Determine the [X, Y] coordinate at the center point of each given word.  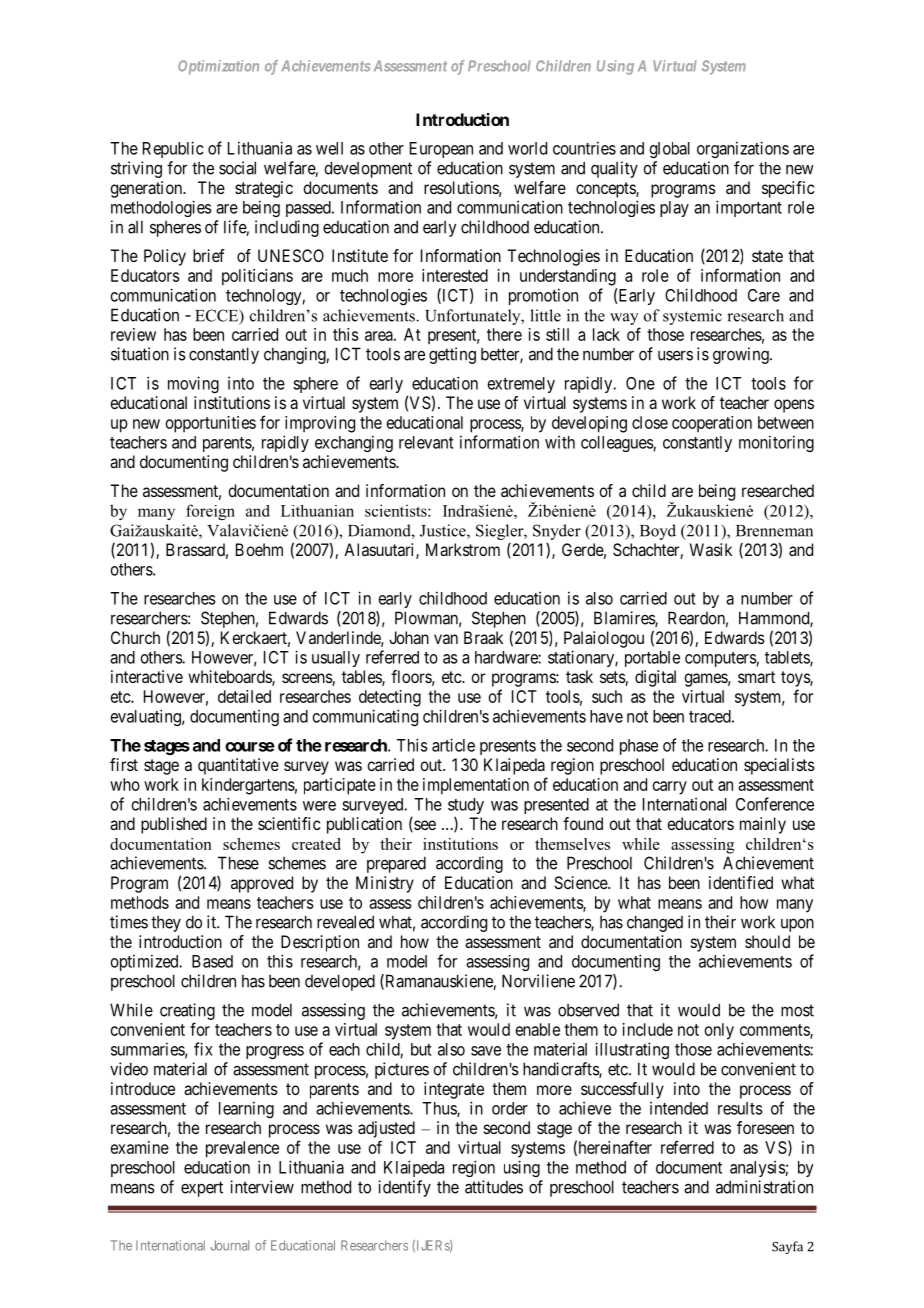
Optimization [218, 67]
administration [764, 1187]
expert [202, 1189]
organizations [743, 149]
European [441, 150]
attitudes [494, 1187]
